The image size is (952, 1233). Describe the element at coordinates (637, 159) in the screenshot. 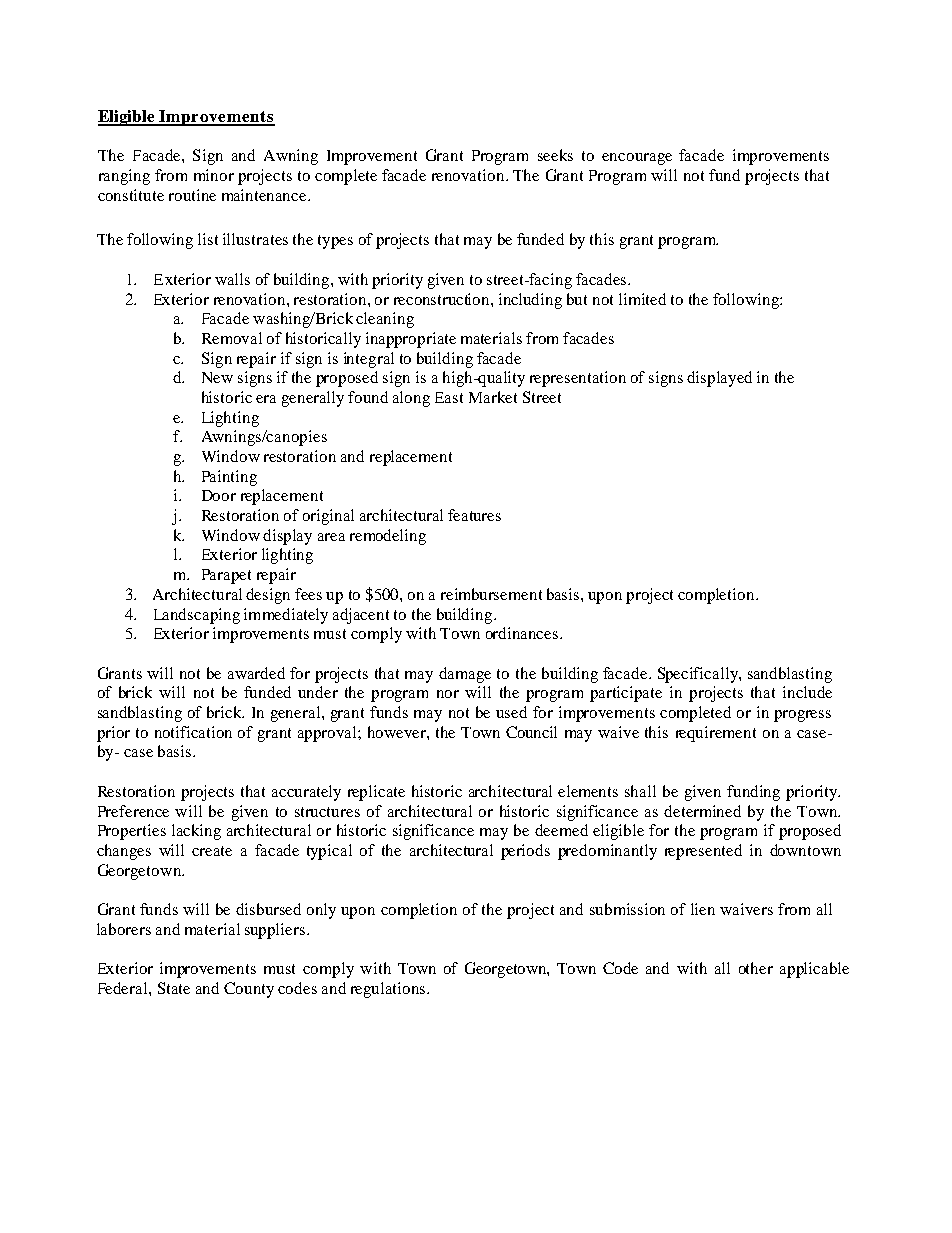

I see `encourage` at that location.
